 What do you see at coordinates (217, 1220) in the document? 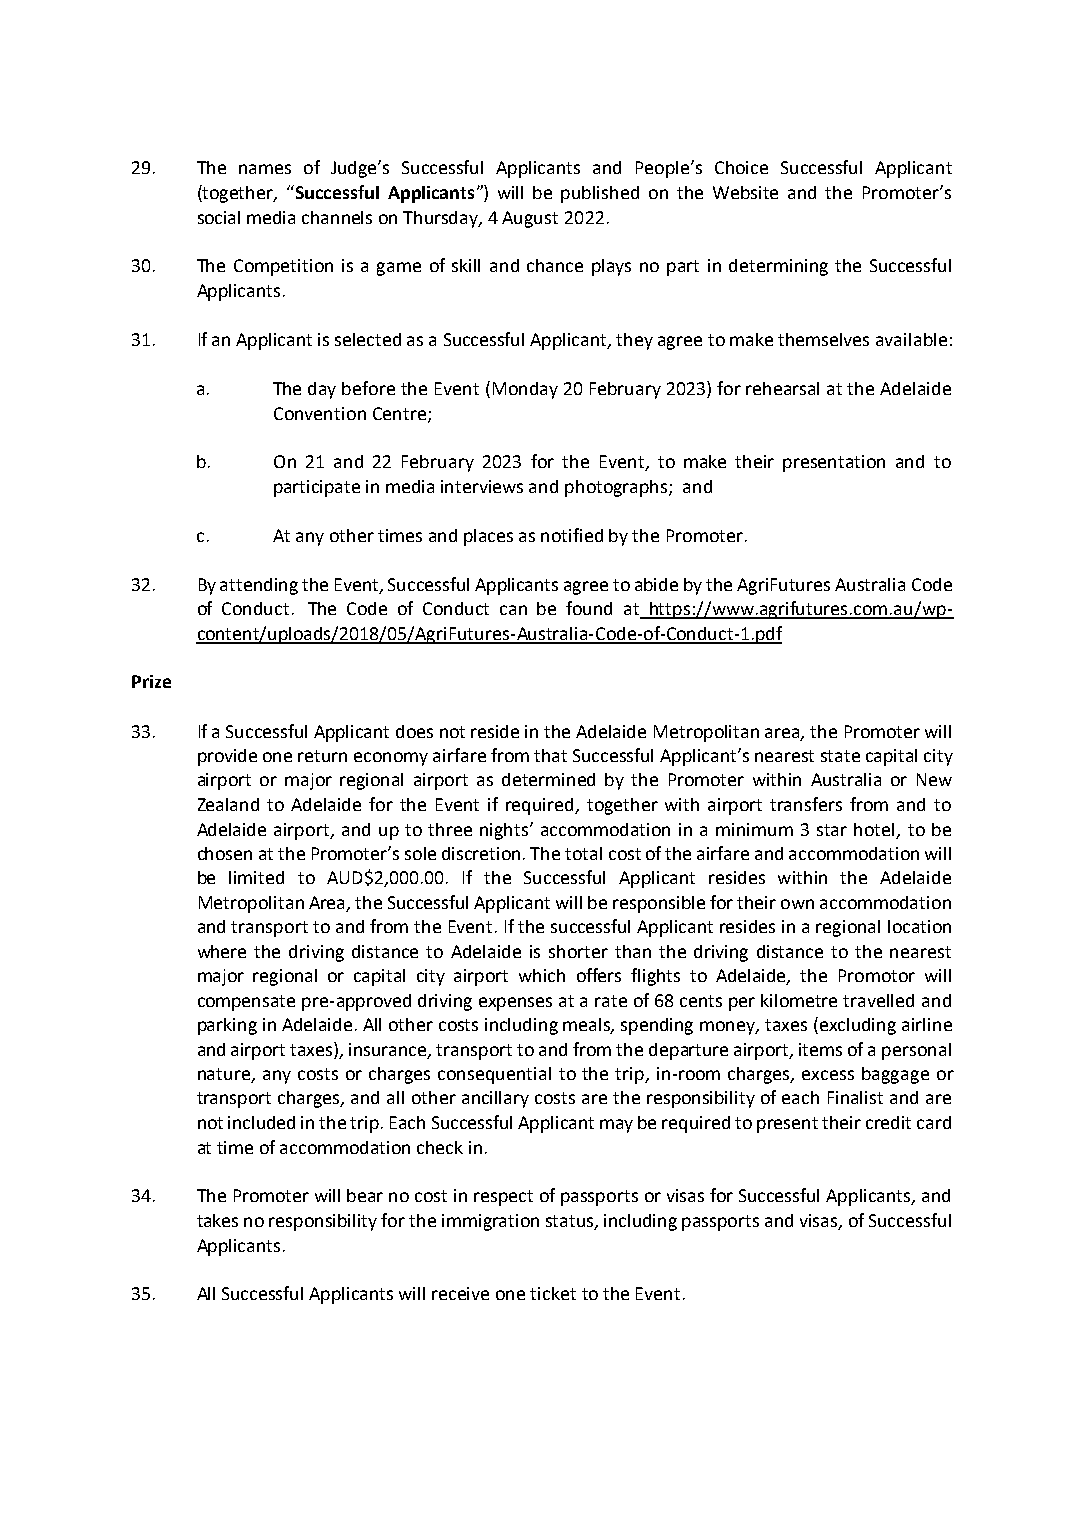
I see `takes` at bounding box center [217, 1220].
